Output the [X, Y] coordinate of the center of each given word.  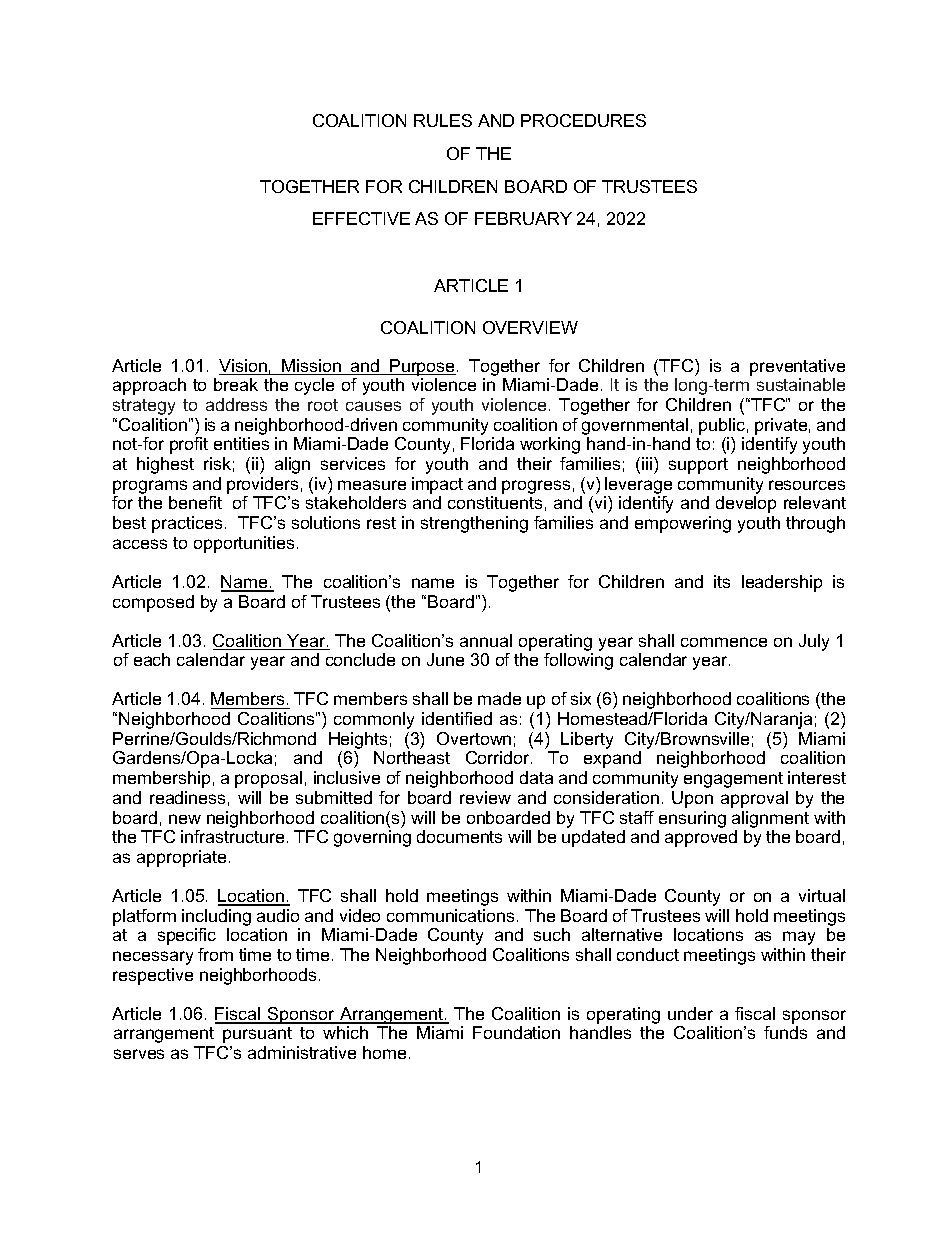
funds [785, 1032]
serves [139, 1054]
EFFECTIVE [361, 218]
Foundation [516, 1032]
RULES [443, 120]
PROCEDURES [583, 120]
